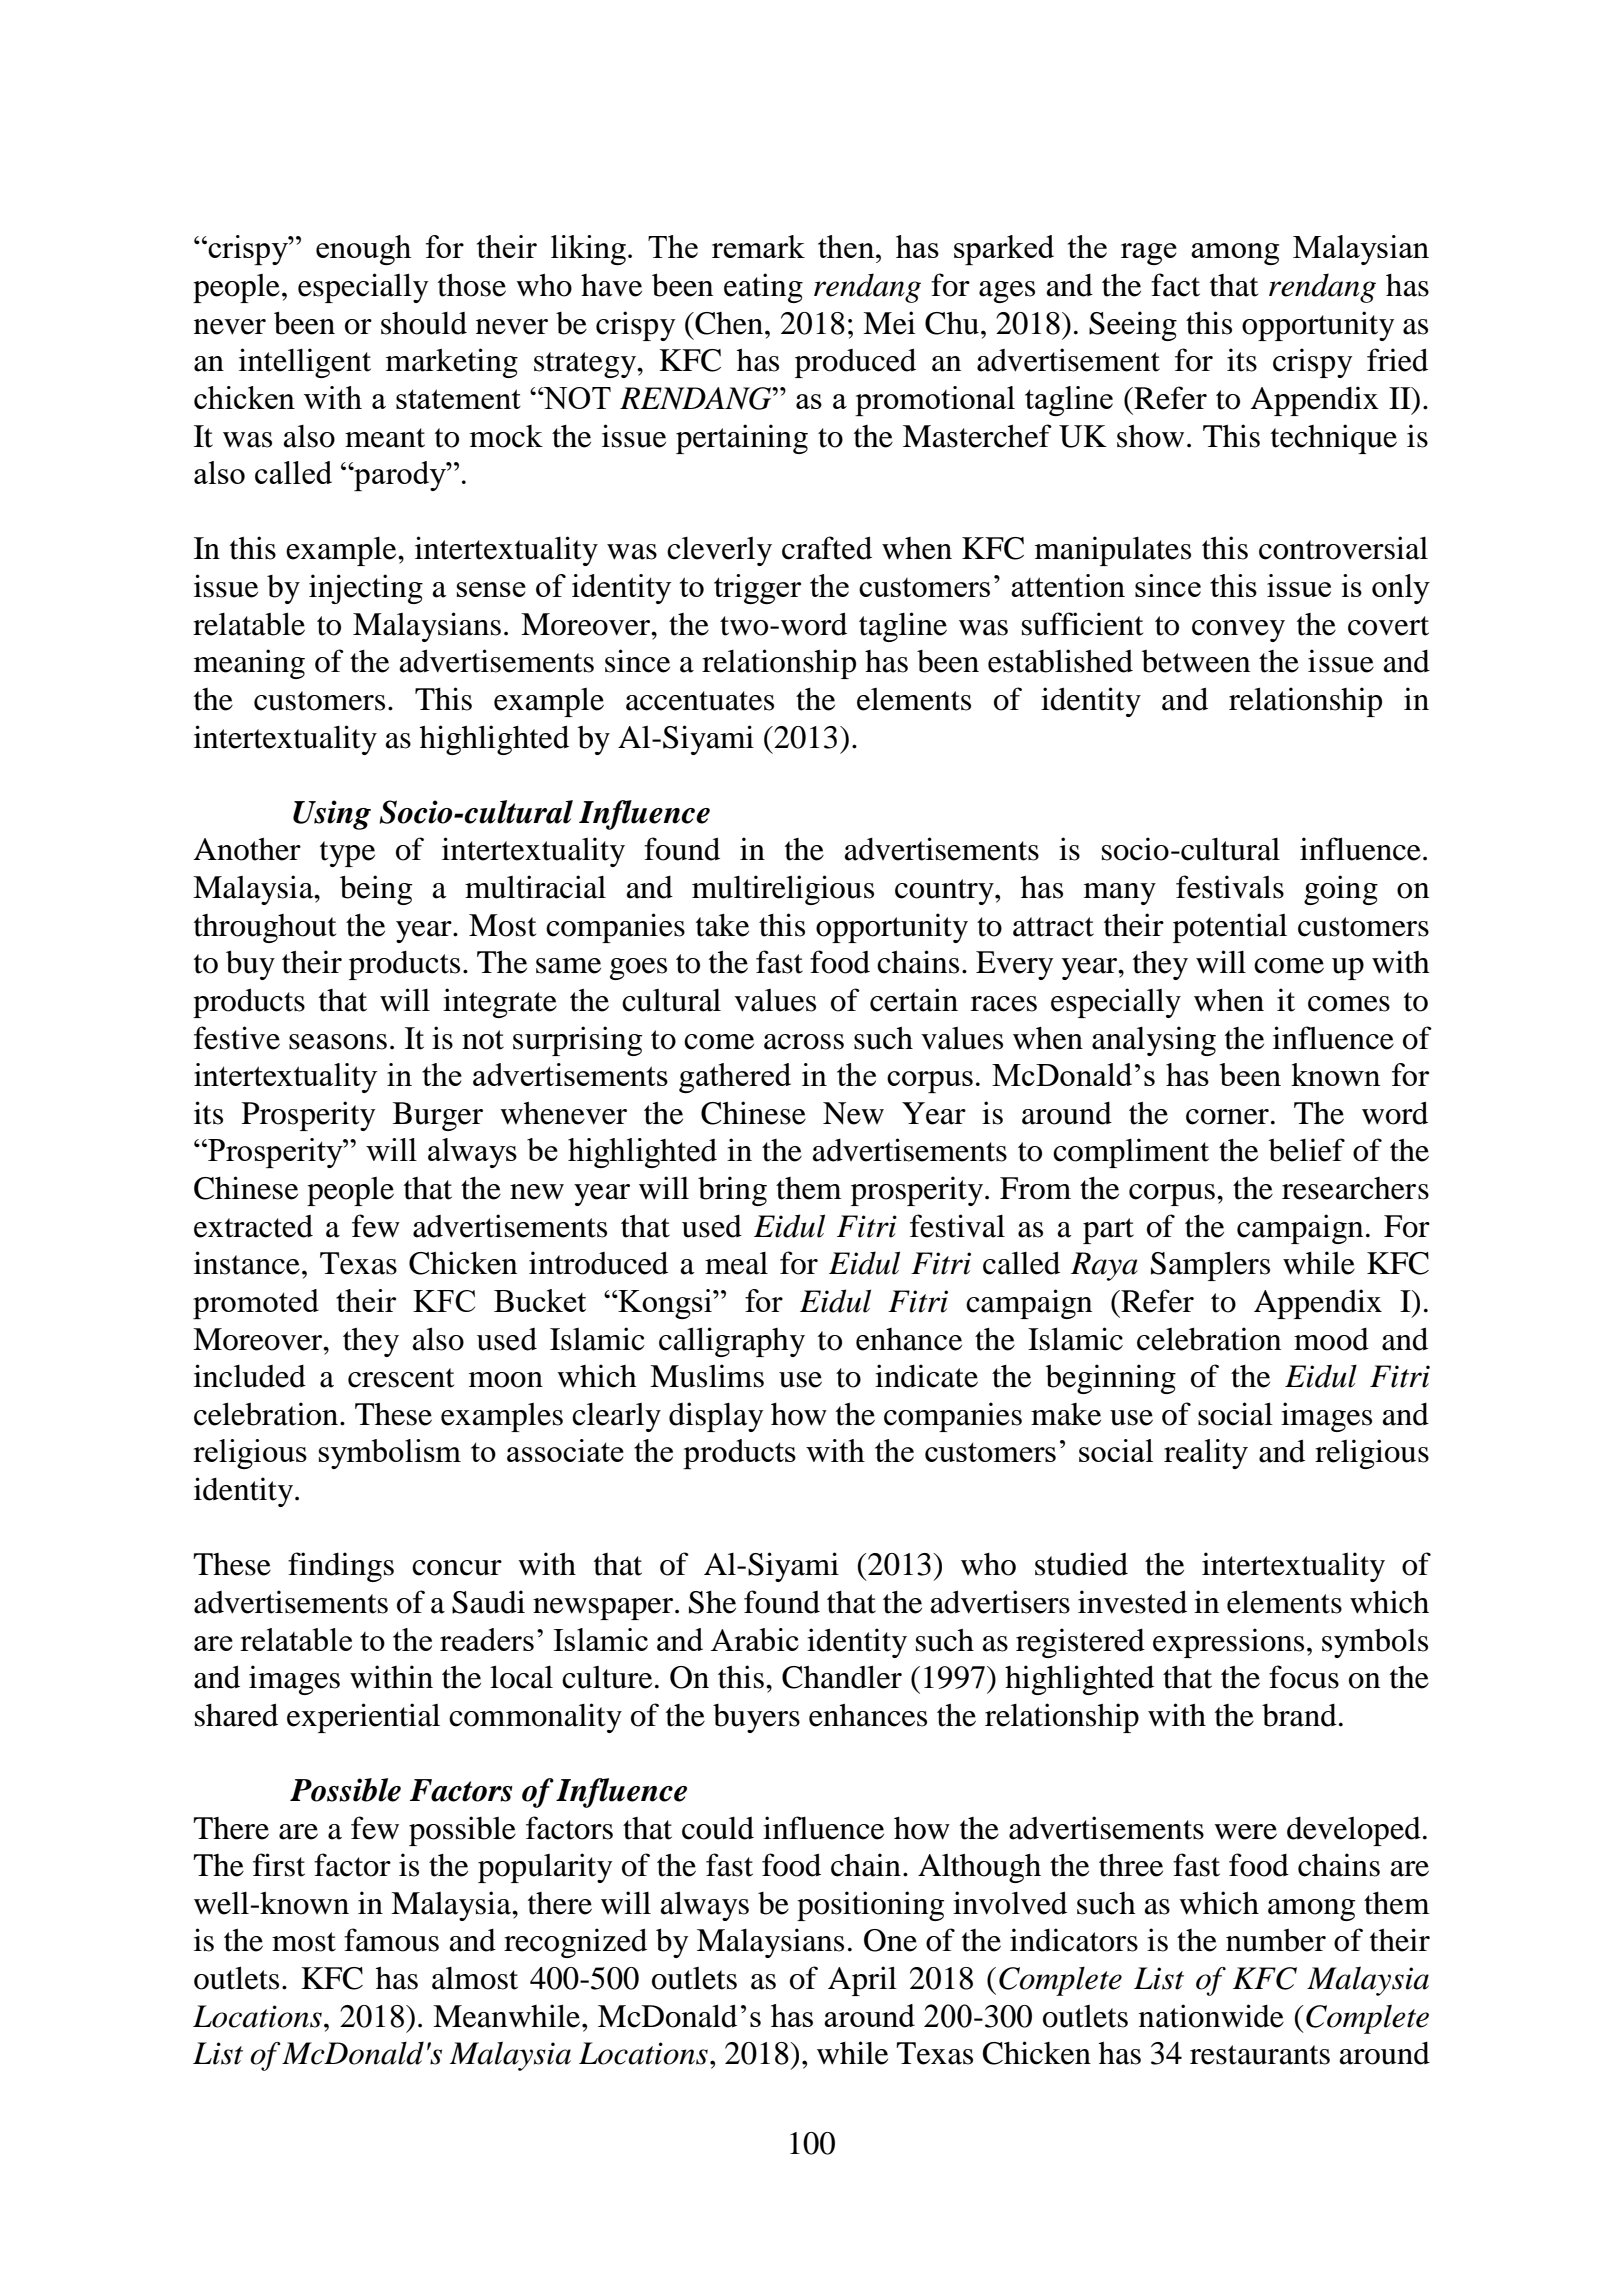 This screenshot has height=2295, width=1623. I want to click on reality, so click(1206, 1454).
